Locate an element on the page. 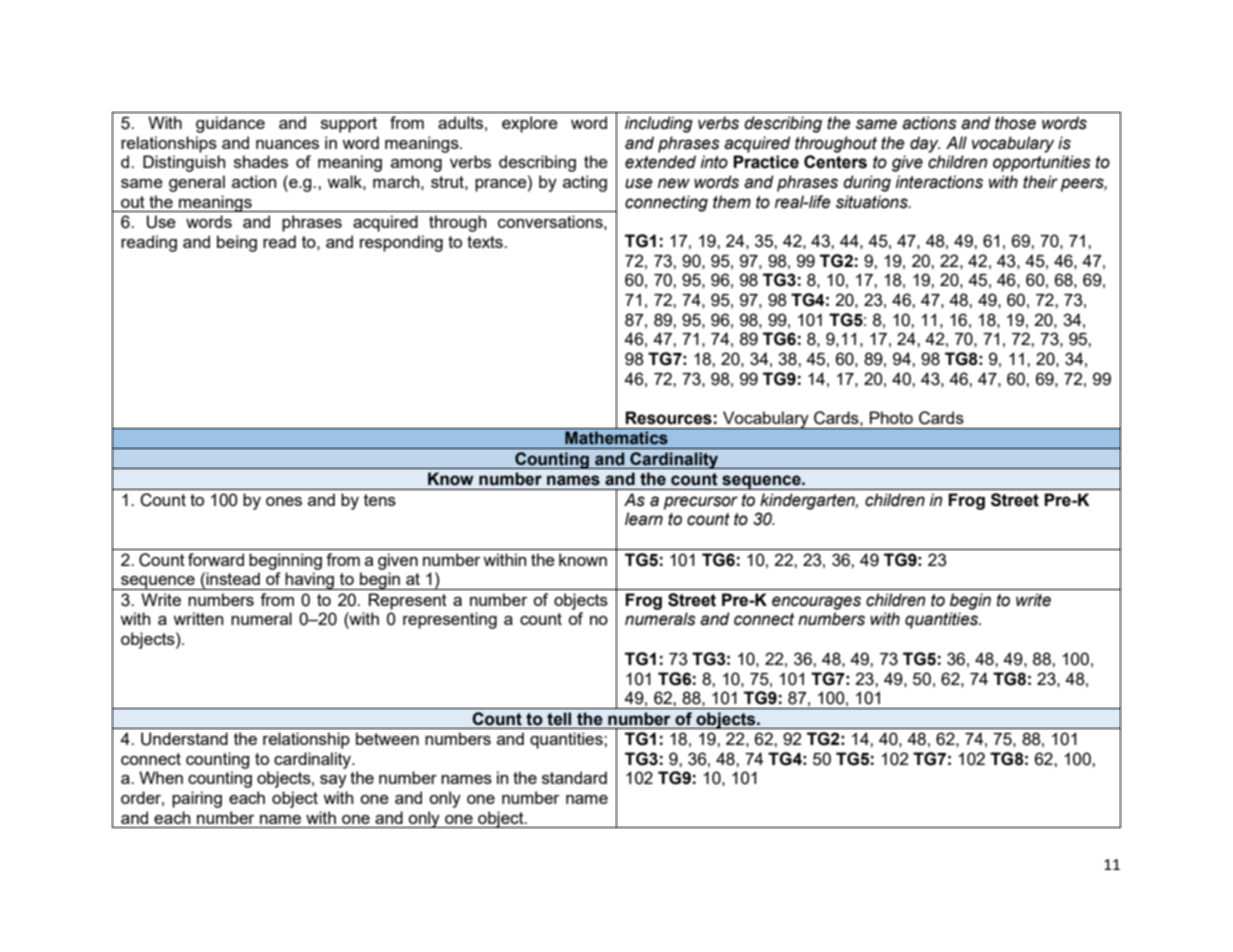 This document has width=1233, height=952. say is located at coordinates (333, 781).
